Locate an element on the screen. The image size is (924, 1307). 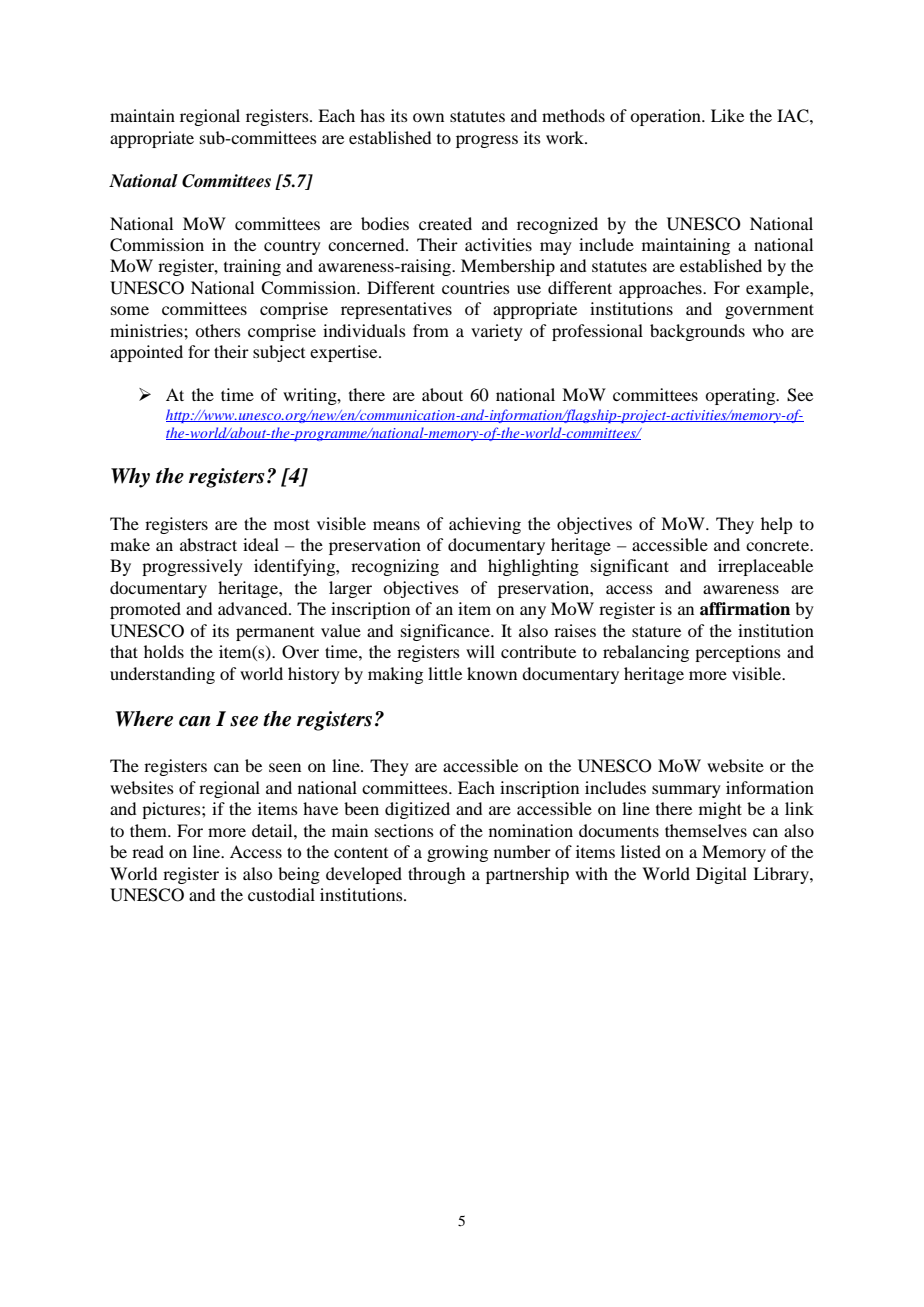
Like is located at coordinates (727, 115).
